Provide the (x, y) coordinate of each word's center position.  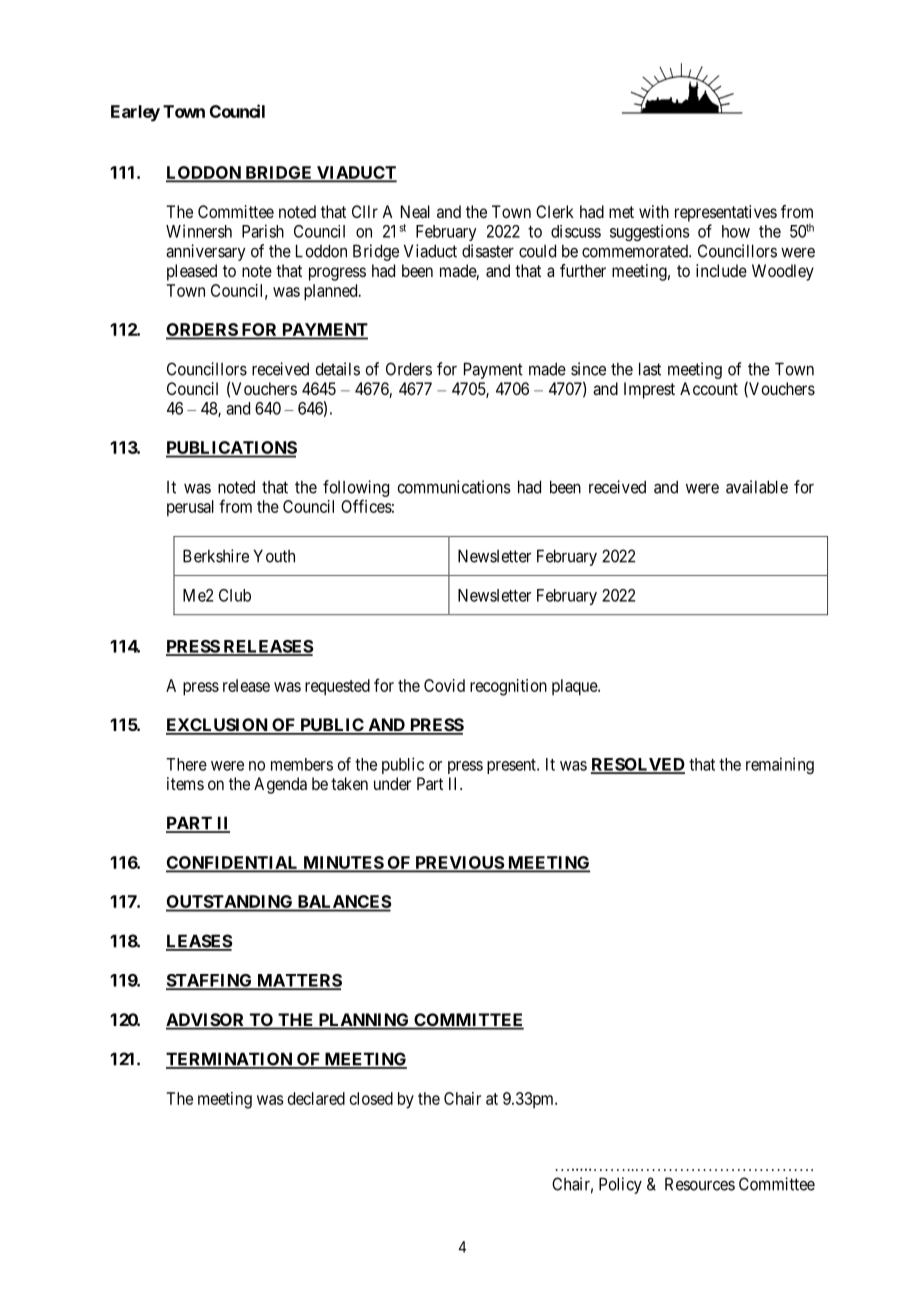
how (736, 231)
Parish (263, 231)
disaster (488, 251)
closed (371, 1098)
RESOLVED (638, 765)
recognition (508, 687)
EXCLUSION (218, 726)
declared (316, 1098)
